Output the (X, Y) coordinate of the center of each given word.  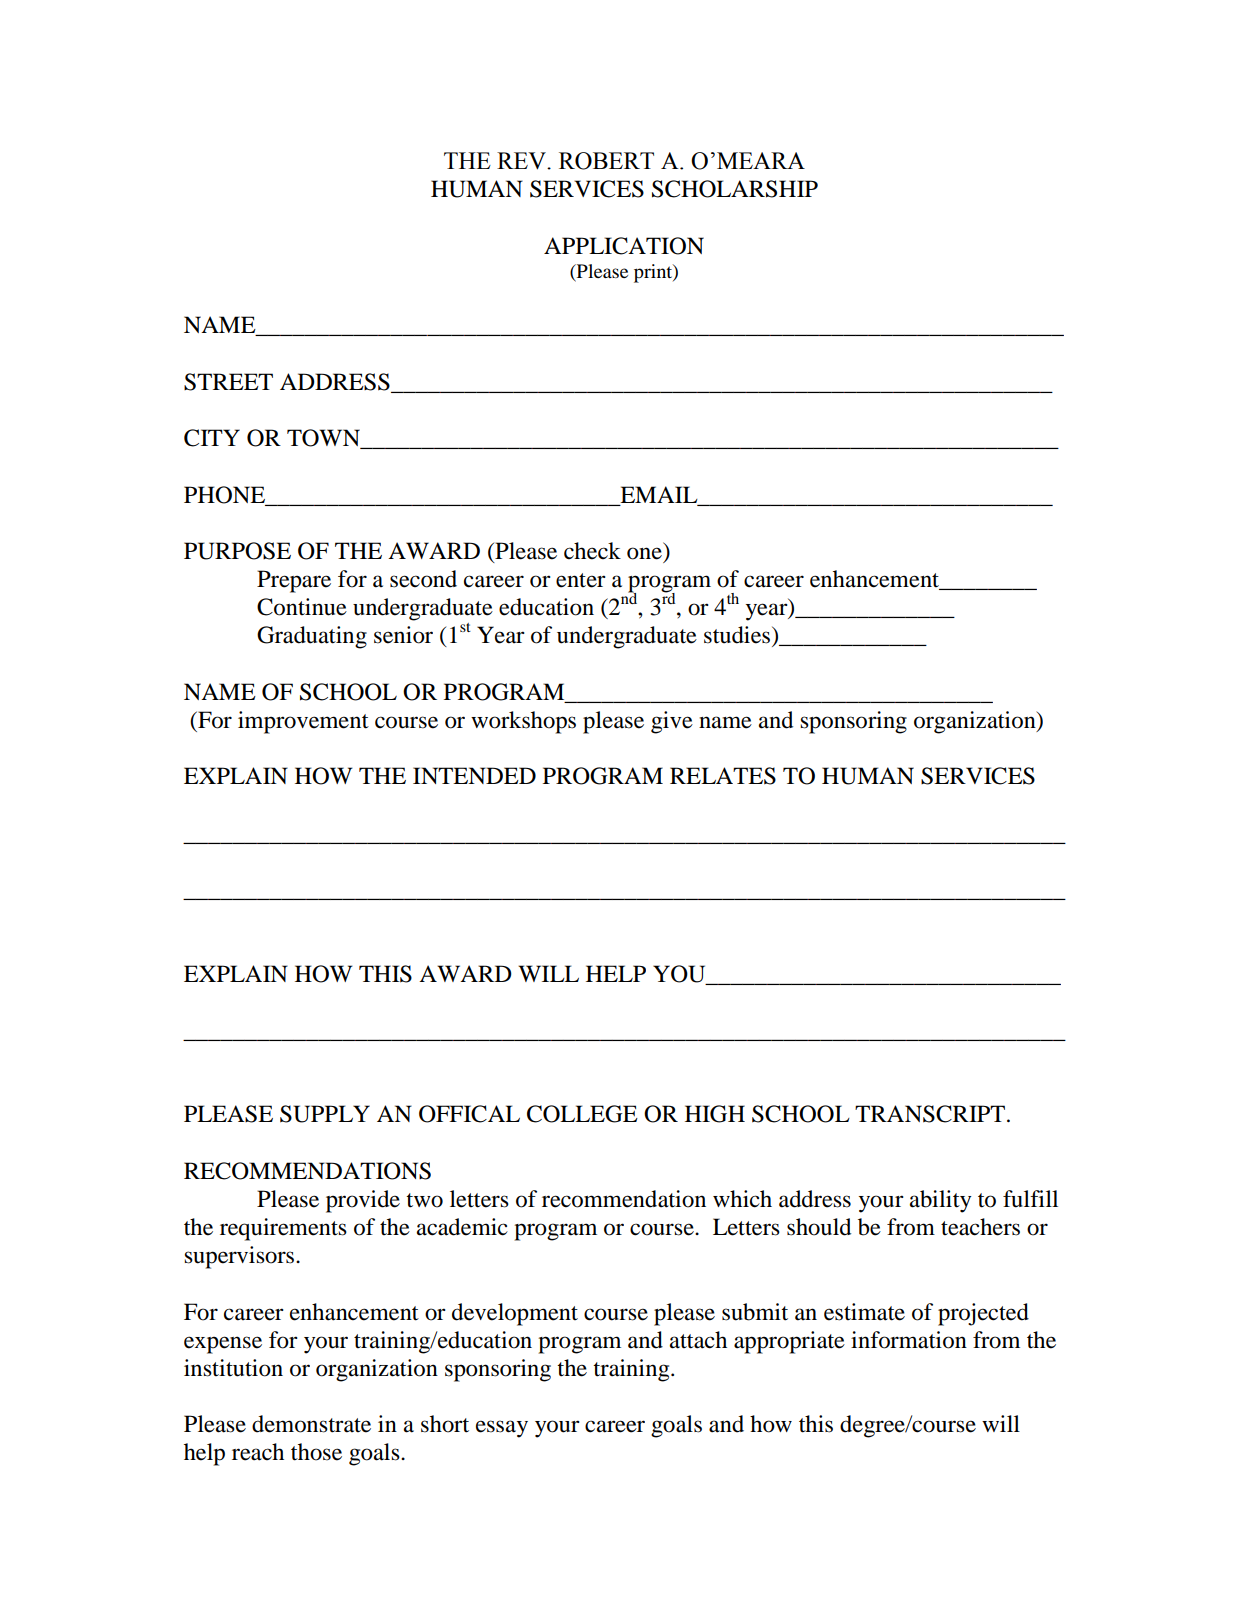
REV (522, 161)
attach (698, 1340)
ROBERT (606, 161)
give (672, 722)
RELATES (723, 776)
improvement (303, 722)
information (909, 1340)
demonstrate (311, 1424)
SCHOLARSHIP (735, 189)
